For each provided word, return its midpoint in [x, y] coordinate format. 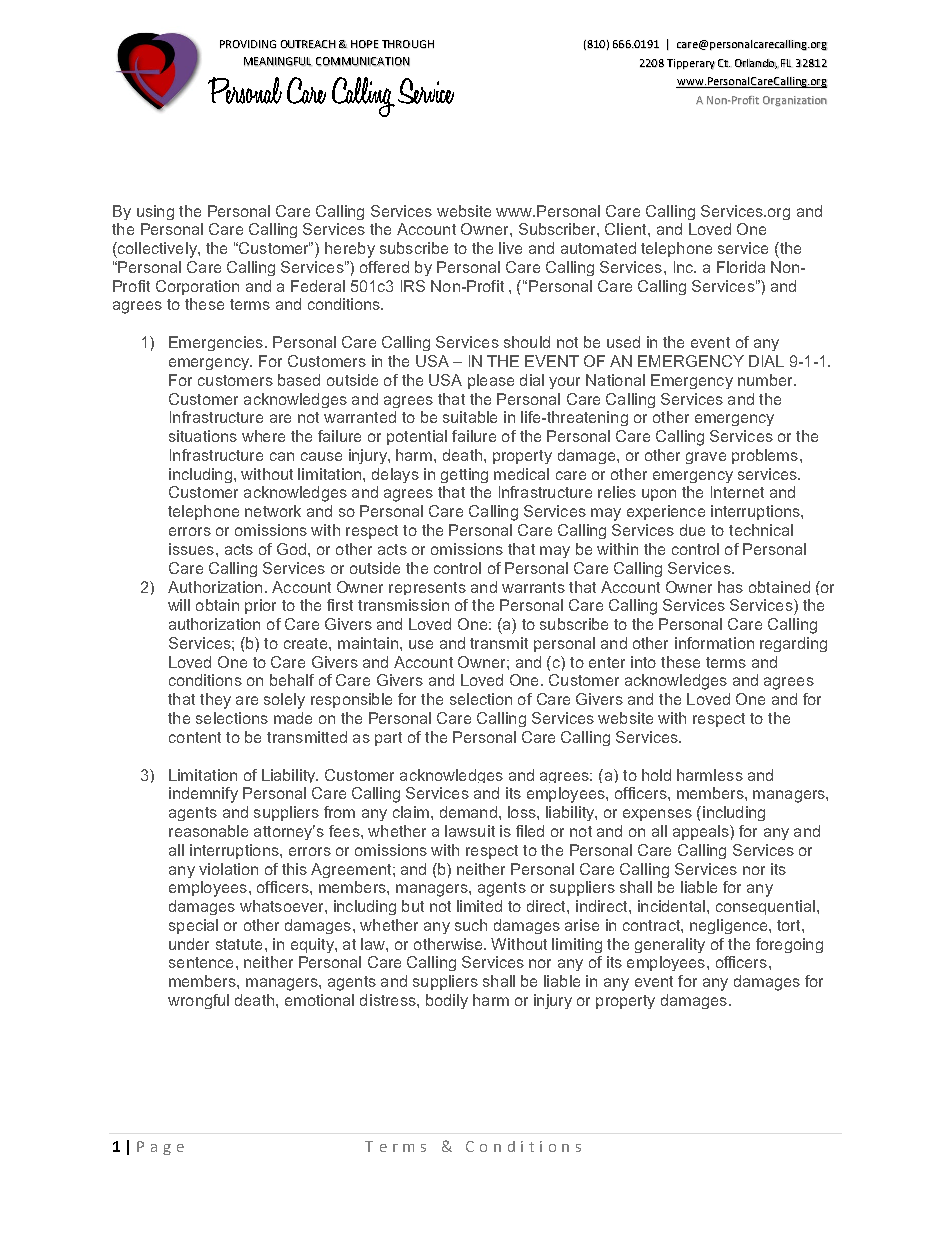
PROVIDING [248, 44]
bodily [447, 1001]
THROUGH [408, 44]
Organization [795, 101]
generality [670, 945]
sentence [201, 962]
